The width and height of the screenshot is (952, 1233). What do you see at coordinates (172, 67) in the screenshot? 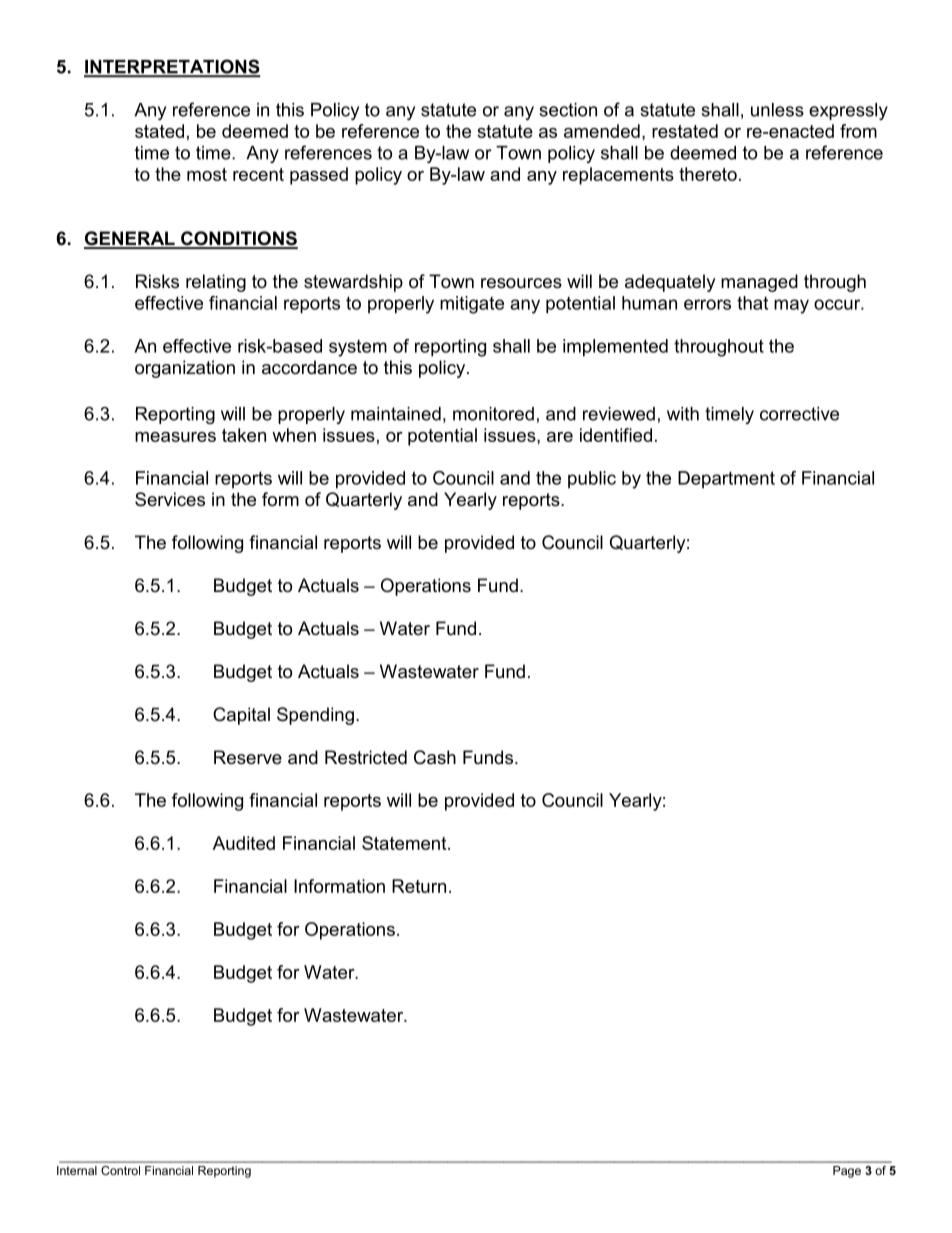
I see `INTERPRETATIONS` at bounding box center [172, 67].
